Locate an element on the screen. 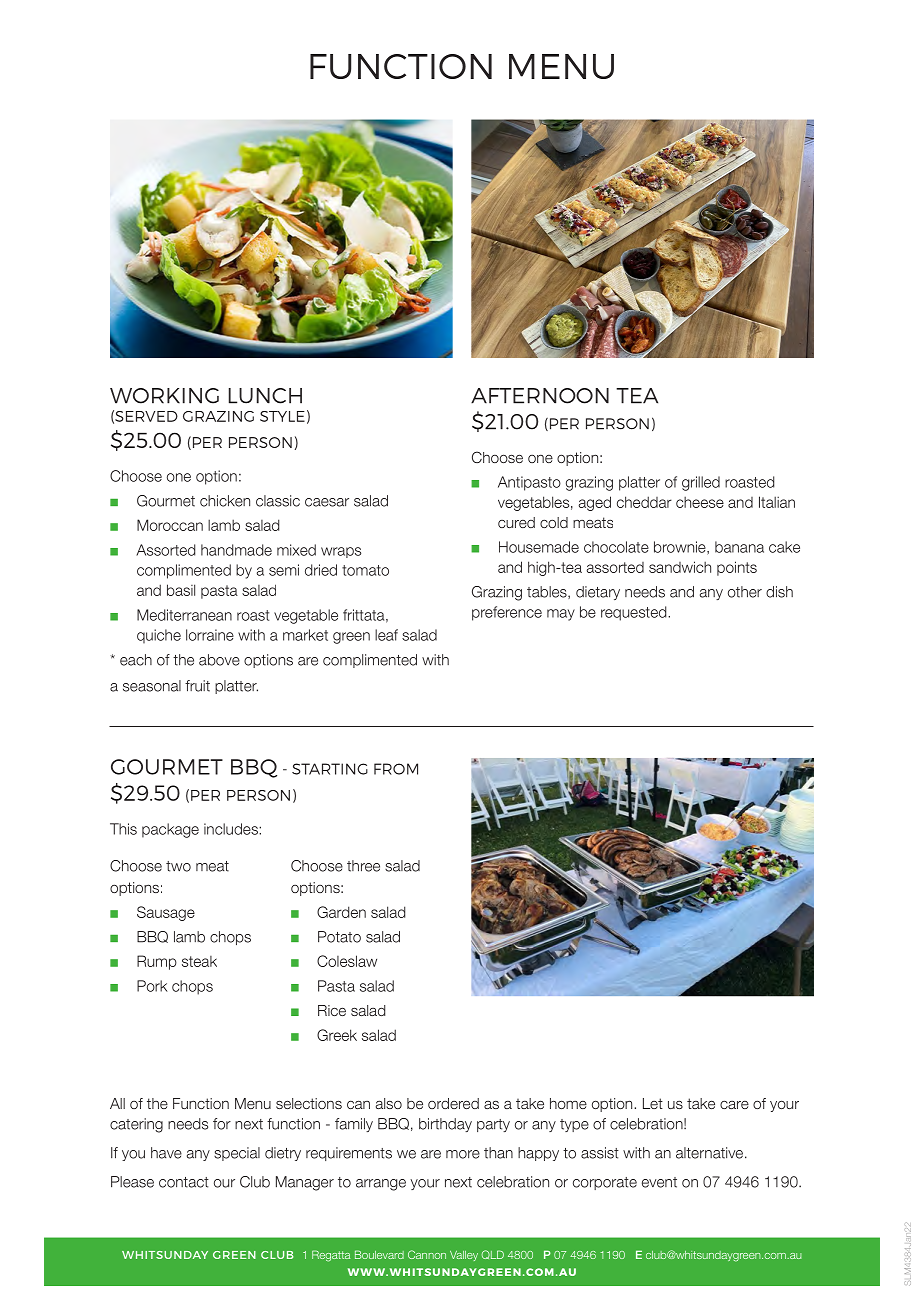 Image resolution: width=924 pixels, height=1308 pixels. WORKING is located at coordinates (164, 396).
